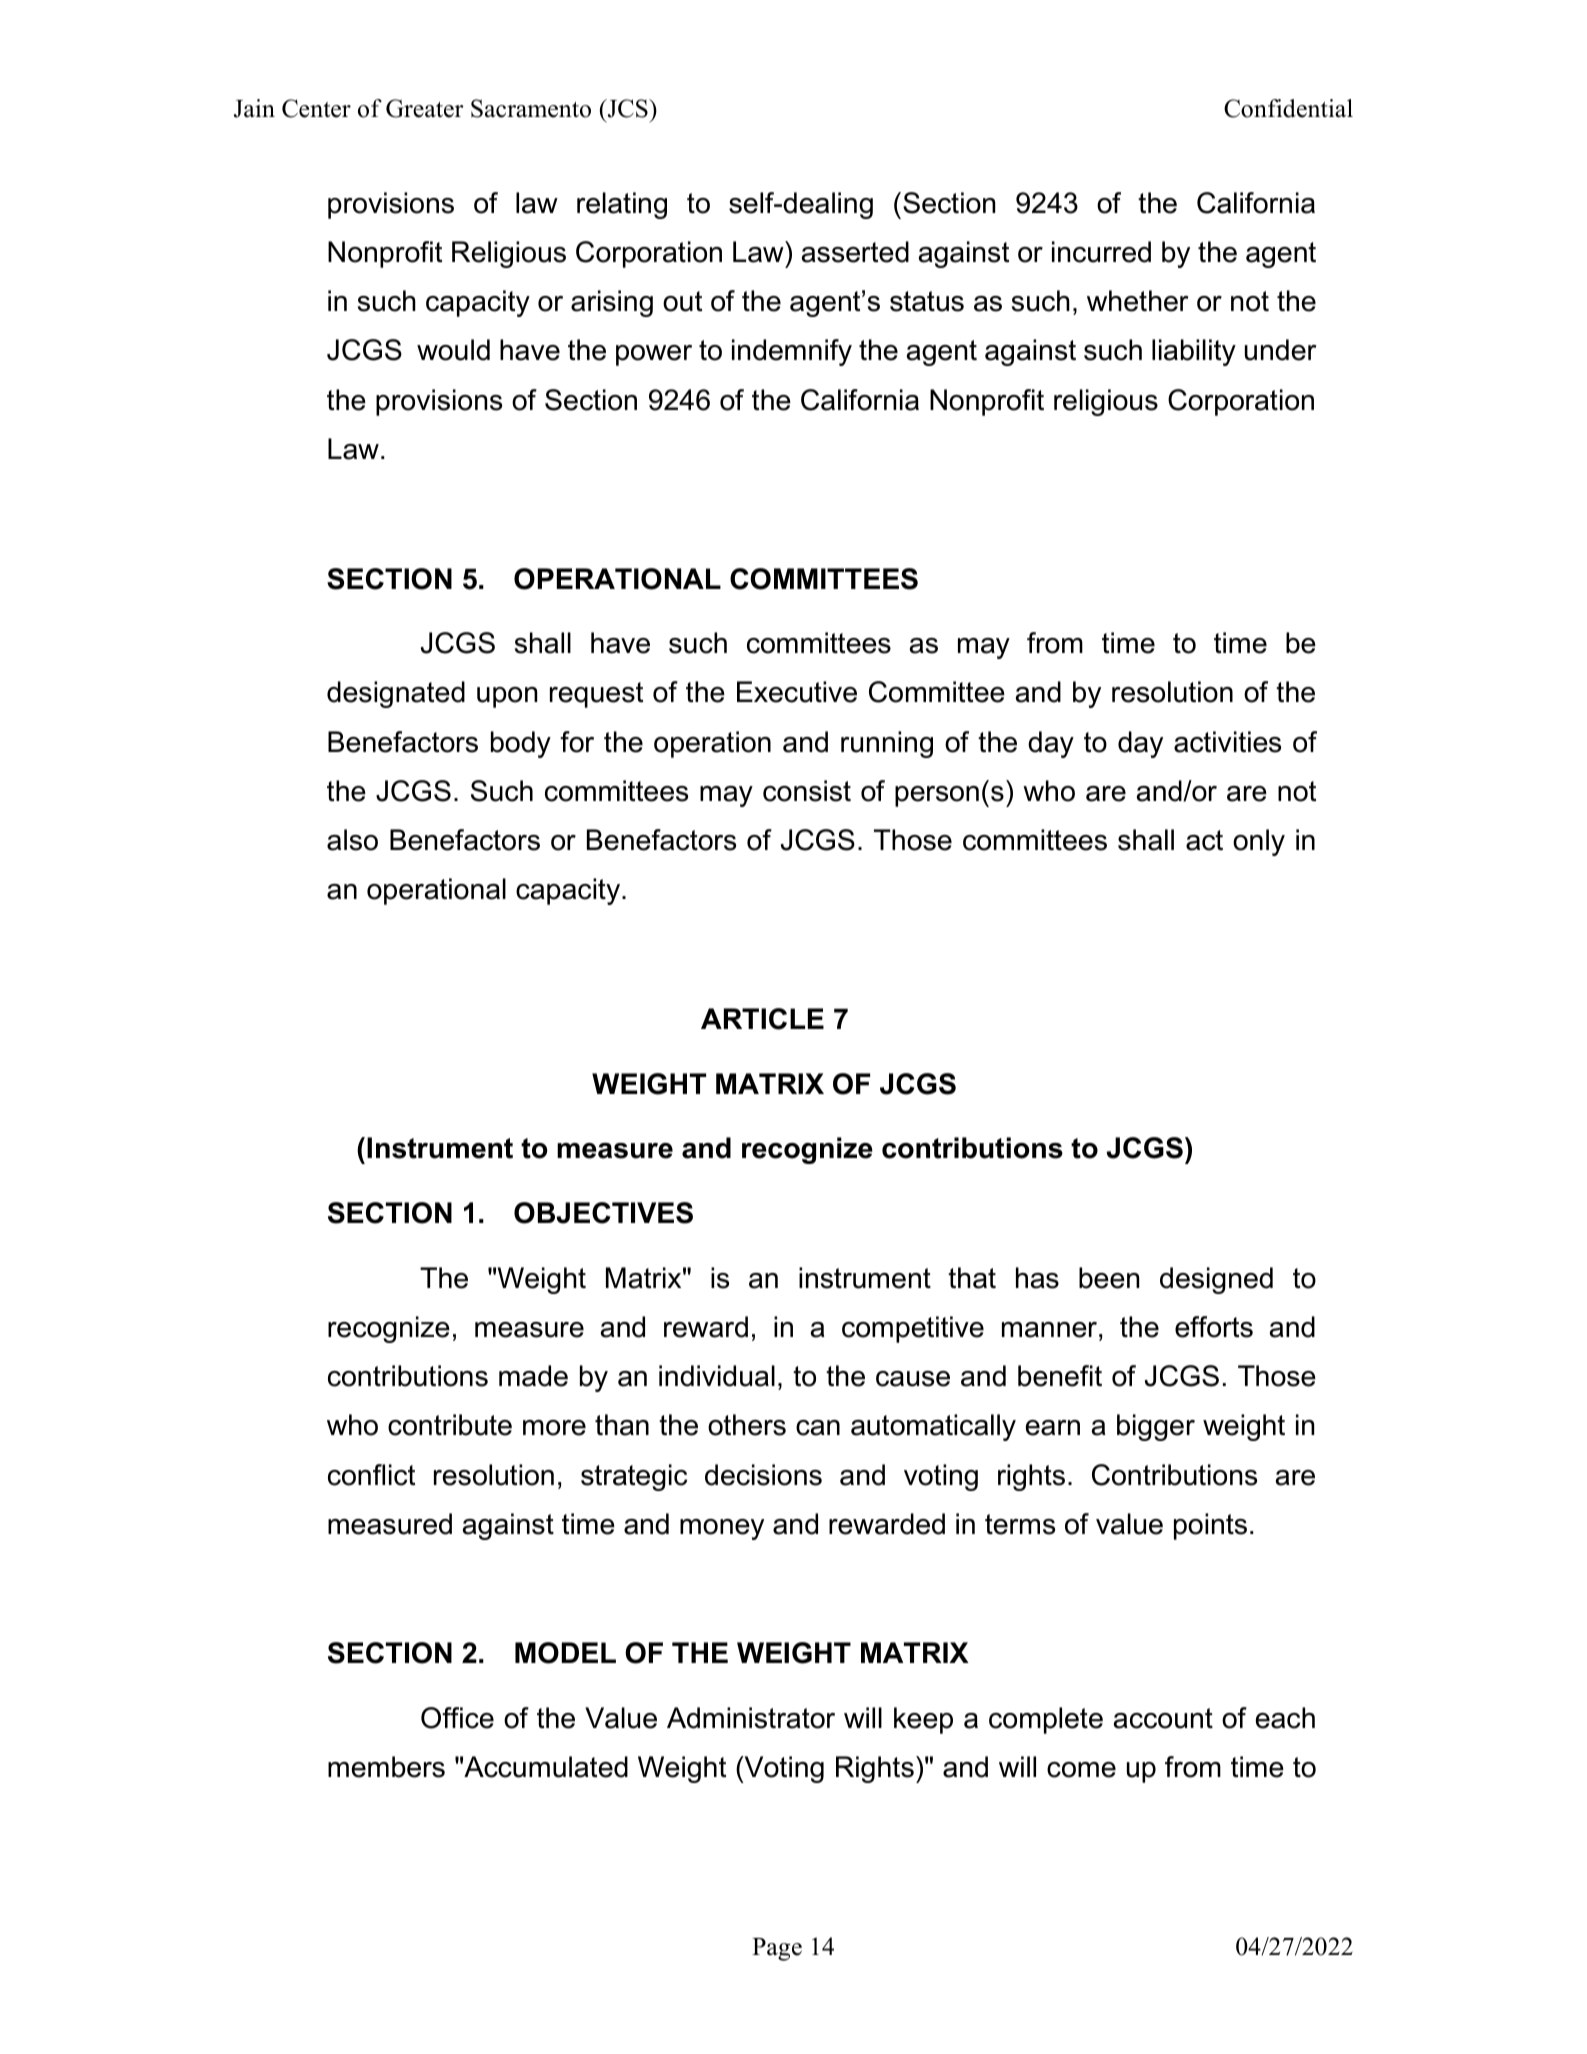 The width and height of the screenshot is (1587, 2054). I want to click on Greater, so click(425, 108).
